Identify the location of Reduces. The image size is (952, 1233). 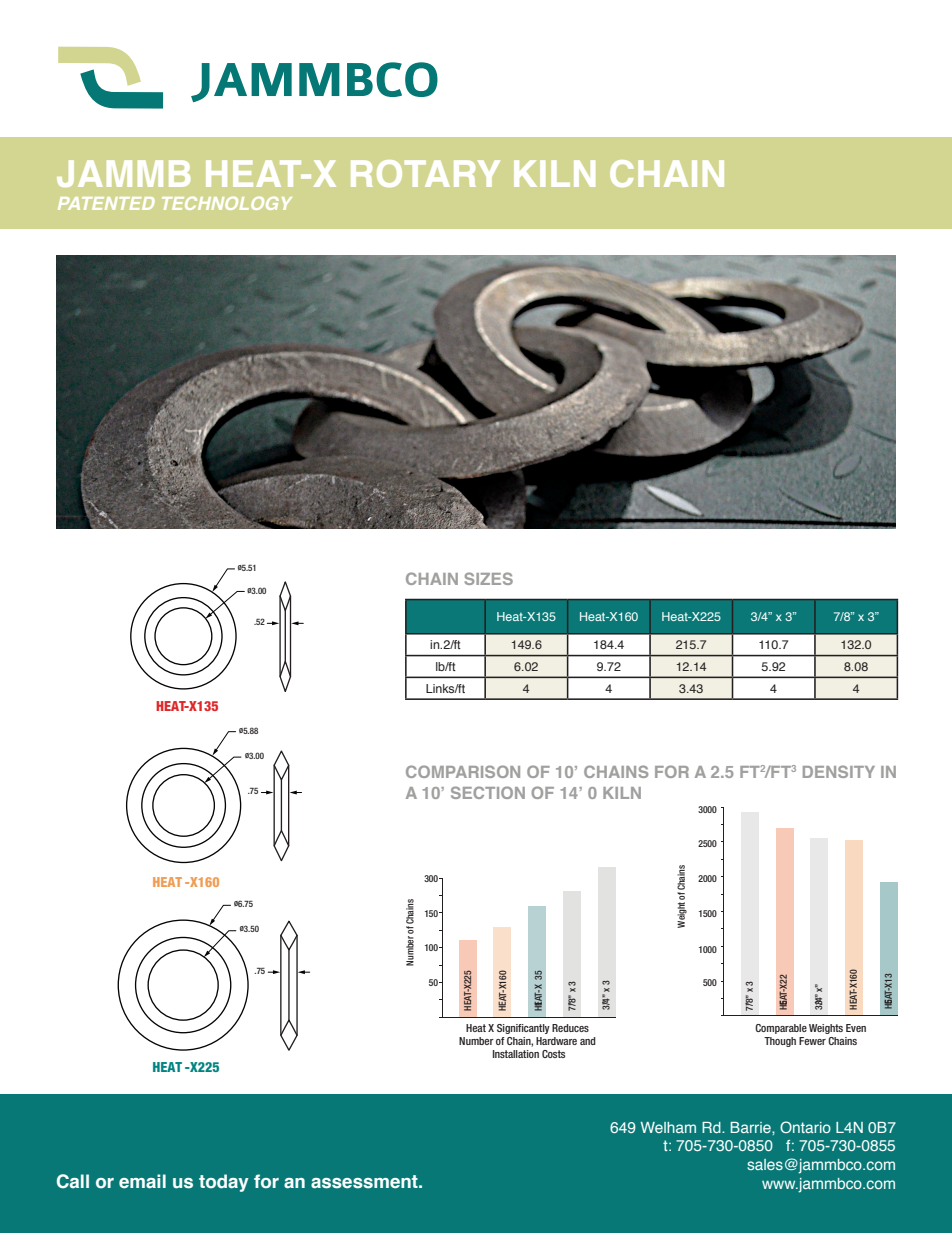
(570, 1028).
